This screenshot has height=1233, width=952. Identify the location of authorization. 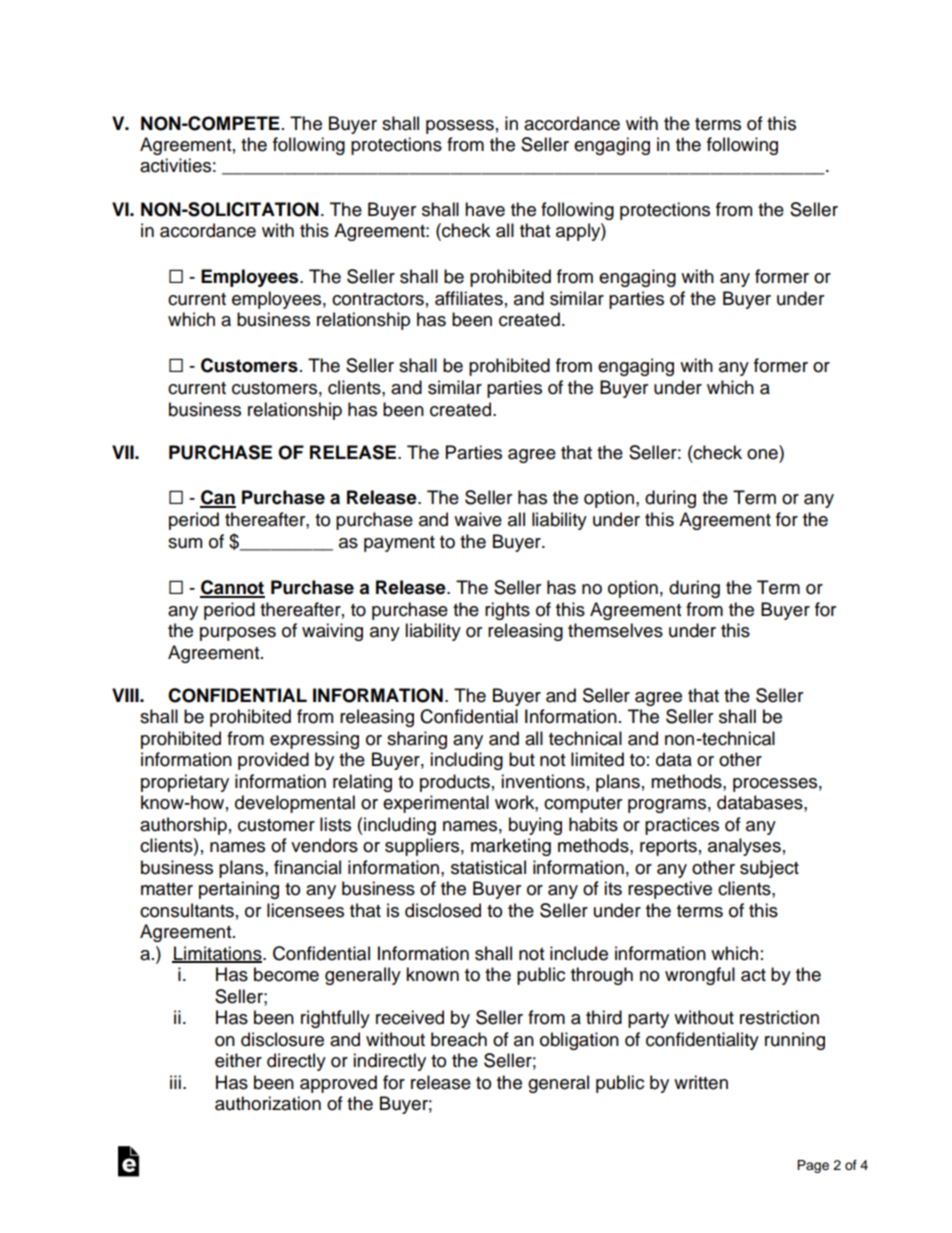
(268, 1103).
